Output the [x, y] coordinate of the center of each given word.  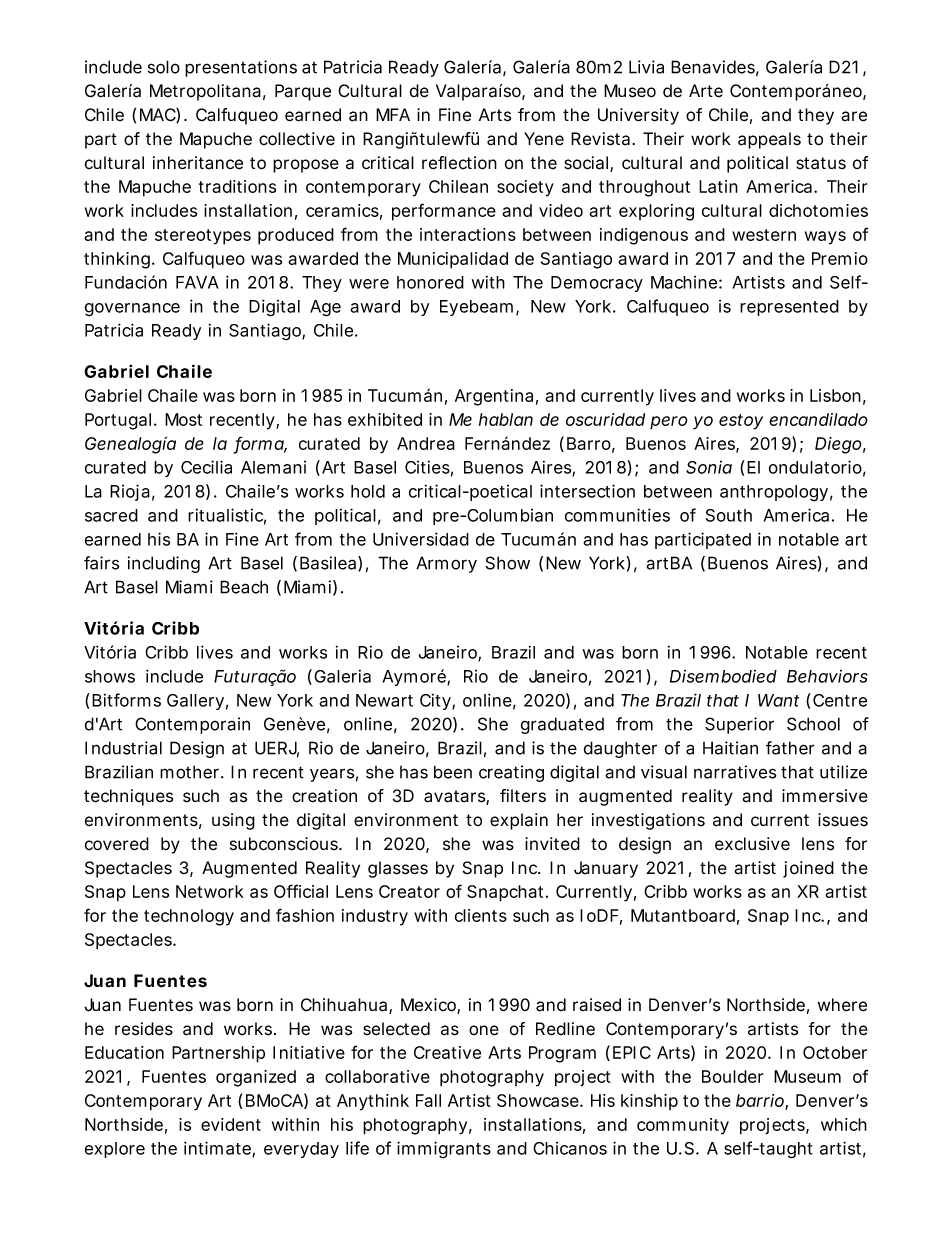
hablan [506, 419]
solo [164, 67]
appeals [769, 140]
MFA [393, 114]
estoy [741, 422]
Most [183, 419]
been [453, 772]
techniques [128, 797]
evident [231, 1124]
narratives [735, 772]
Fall [428, 1100]
